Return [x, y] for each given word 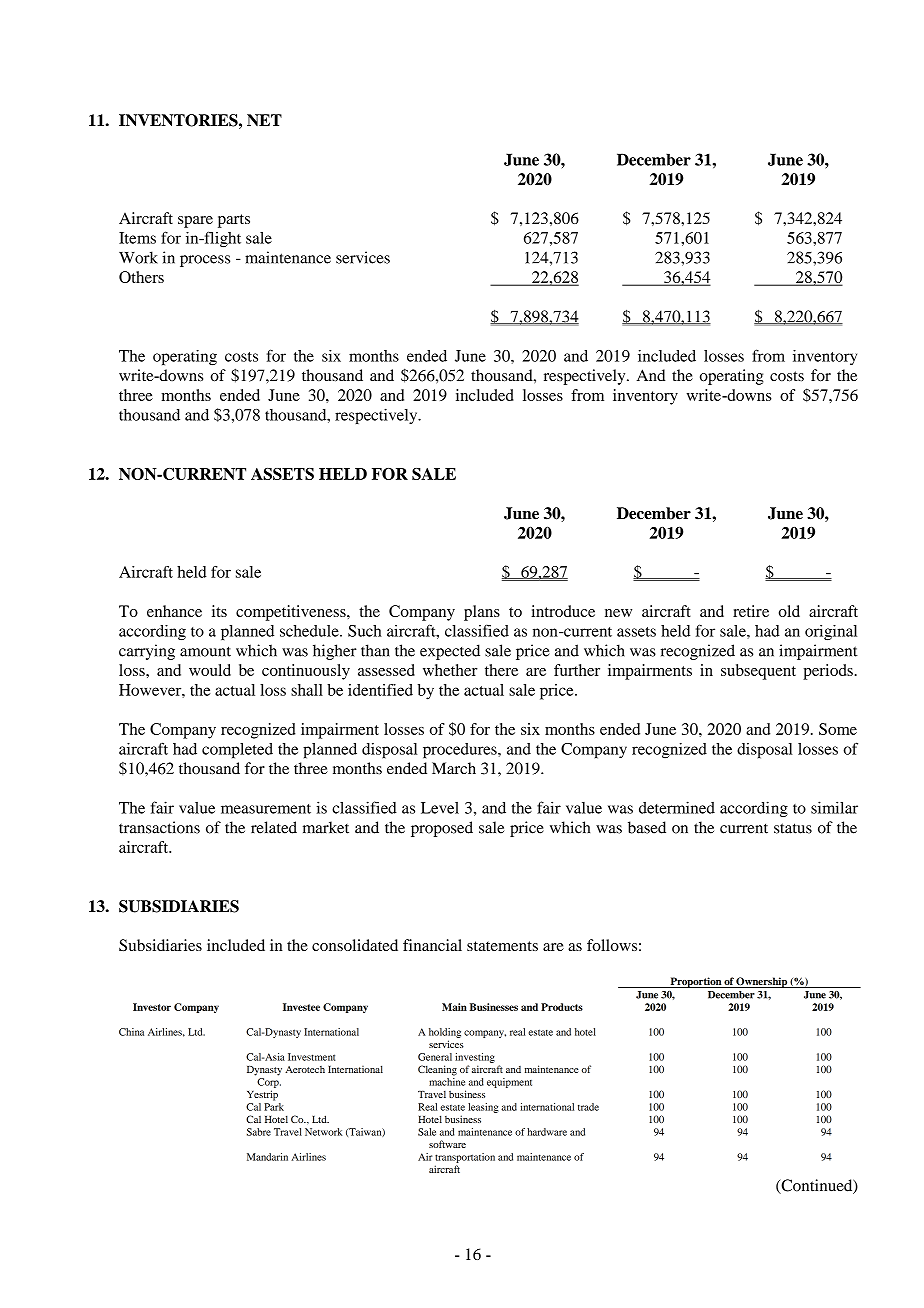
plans [482, 613]
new [618, 613]
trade [588, 1107]
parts [234, 221]
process [205, 261]
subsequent [758, 672]
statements [502, 946]
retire [751, 611]
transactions [159, 827]
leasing [483, 1108]
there [501, 670]
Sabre [259, 1132]
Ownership [762, 982]
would [210, 670]
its [219, 611]
